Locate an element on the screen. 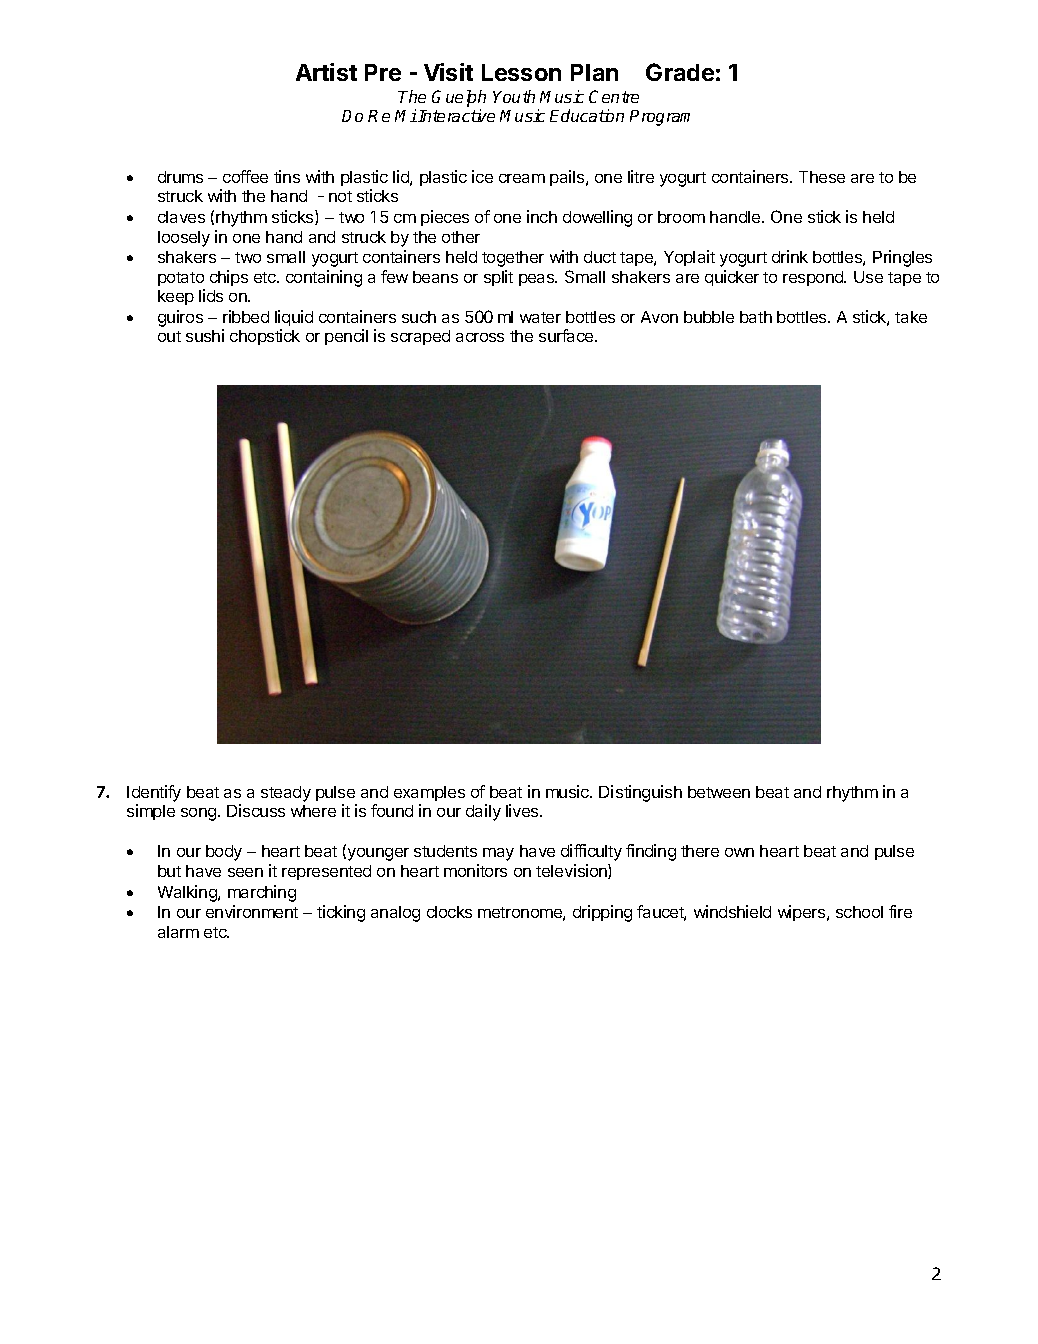 The image size is (1038, 1344). environment is located at coordinates (252, 911).
